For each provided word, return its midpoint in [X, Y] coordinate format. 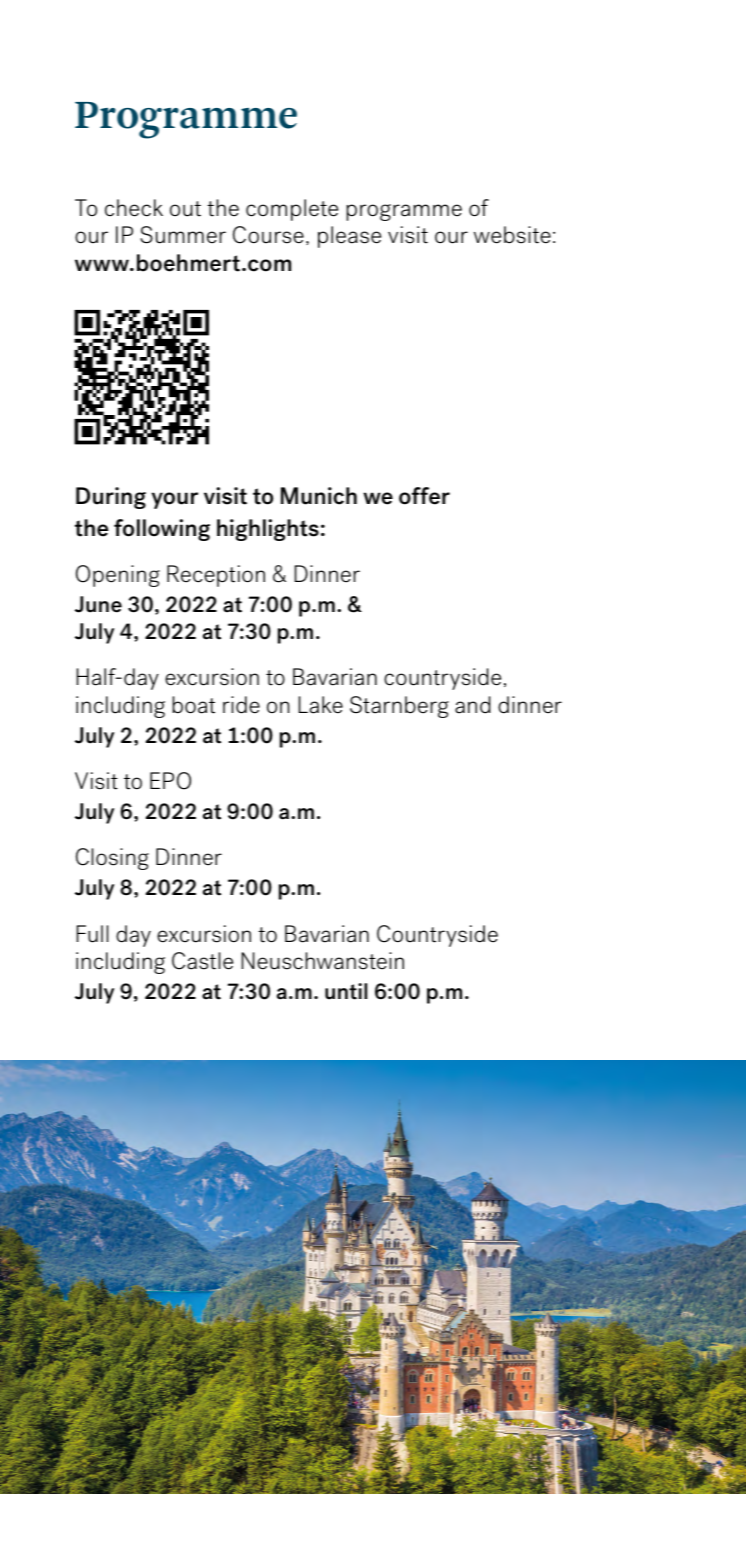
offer [424, 496]
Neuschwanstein [322, 961]
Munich [319, 496]
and [473, 705]
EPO [170, 781]
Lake [320, 705]
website [512, 235]
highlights [268, 530]
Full [92, 934]
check [134, 208]
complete [292, 210]
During [111, 498]
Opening [118, 576]
